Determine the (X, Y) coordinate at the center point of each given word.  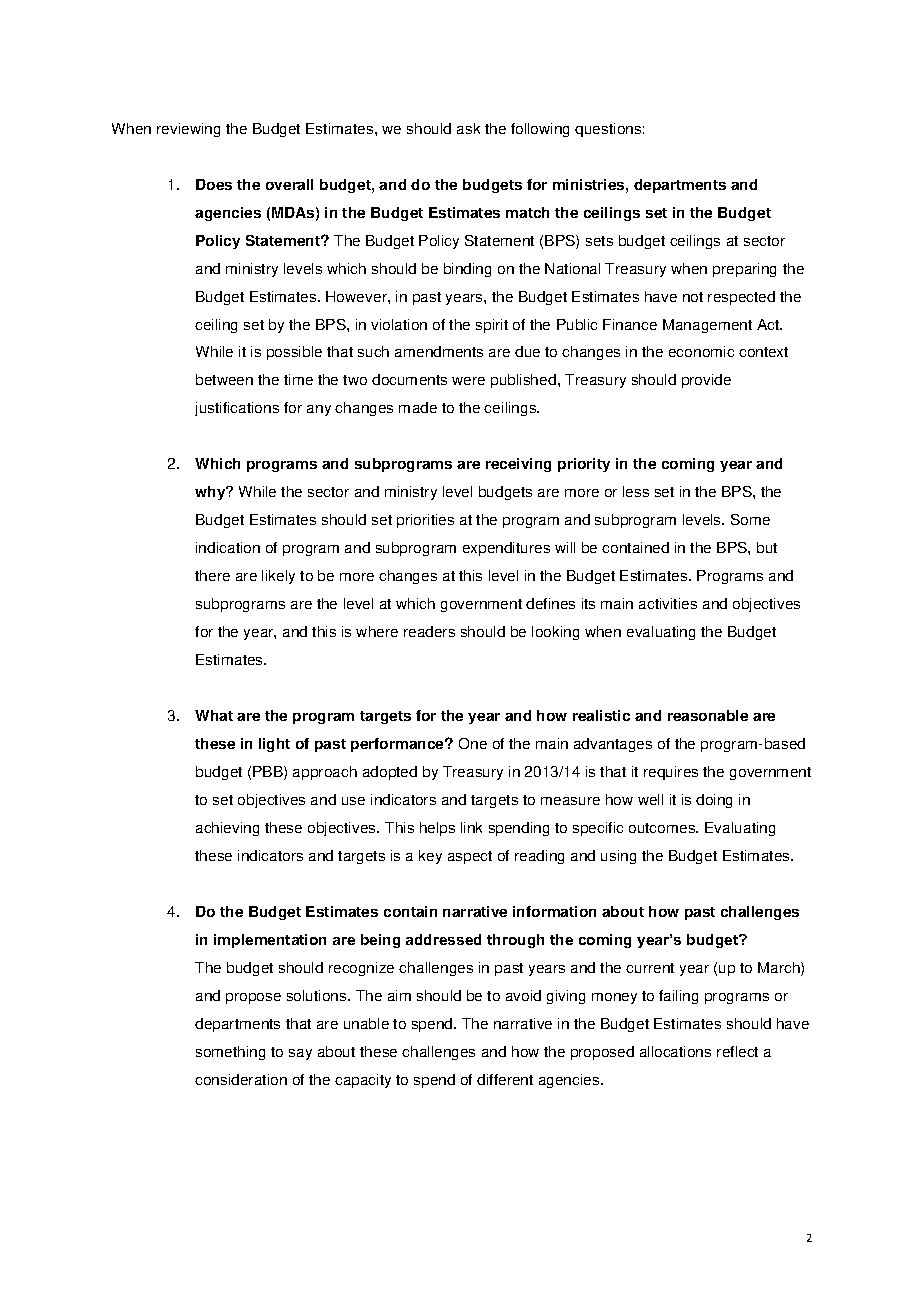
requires (671, 773)
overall (289, 184)
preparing (744, 270)
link (471, 827)
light (274, 745)
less (636, 491)
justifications (237, 409)
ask (468, 128)
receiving (518, 465)
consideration (241, 1079)
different (505, 1079)
